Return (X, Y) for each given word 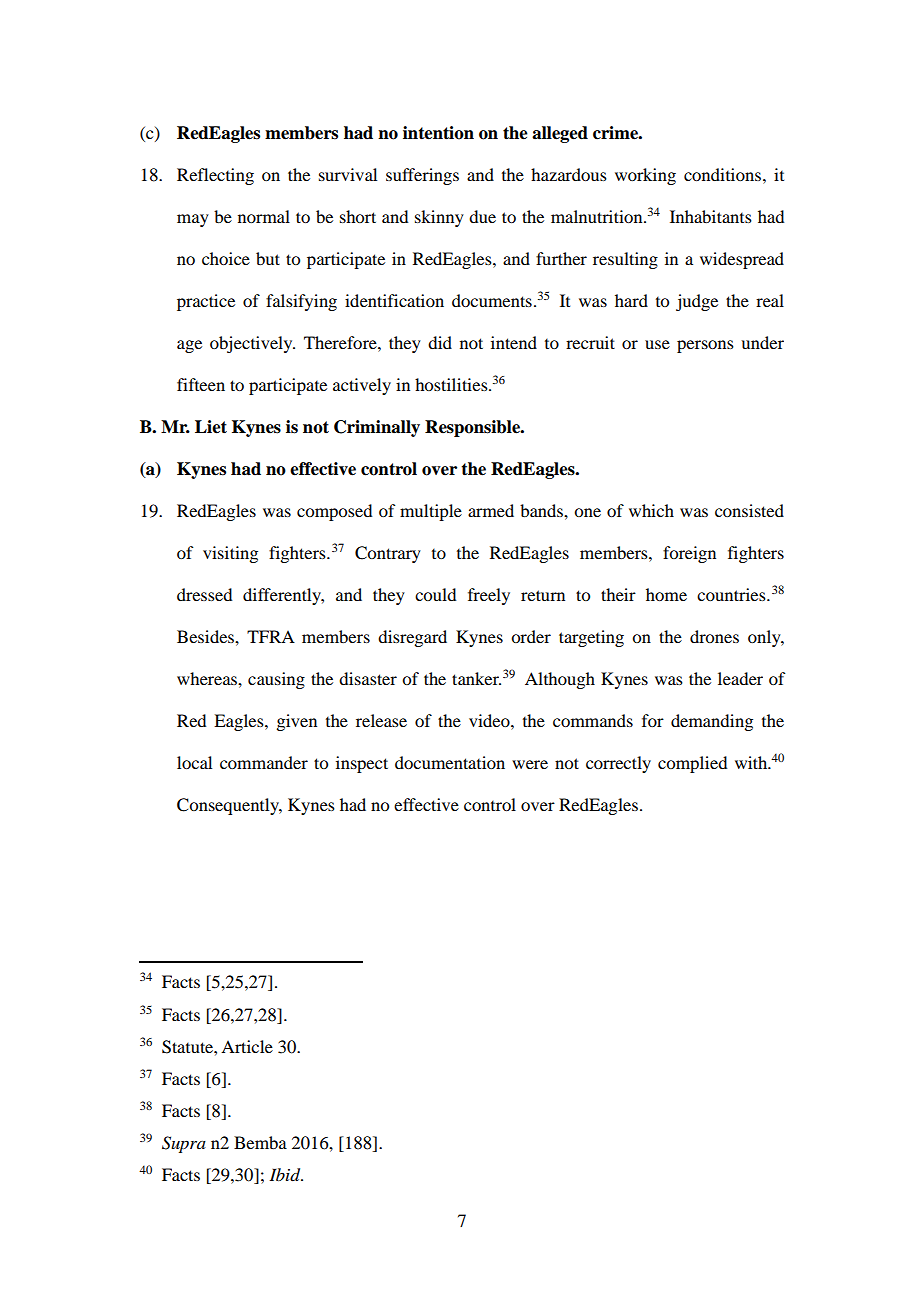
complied (692, 764)
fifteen (201, 384)
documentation (450, 762)
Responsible (473, 428)
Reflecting (215, 176)
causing (276, 680)
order (531, 636)
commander (264, 762)
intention (438, 133)
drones (714, 636)
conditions (722, 174)
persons (705, 346)
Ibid (286, 1175)
